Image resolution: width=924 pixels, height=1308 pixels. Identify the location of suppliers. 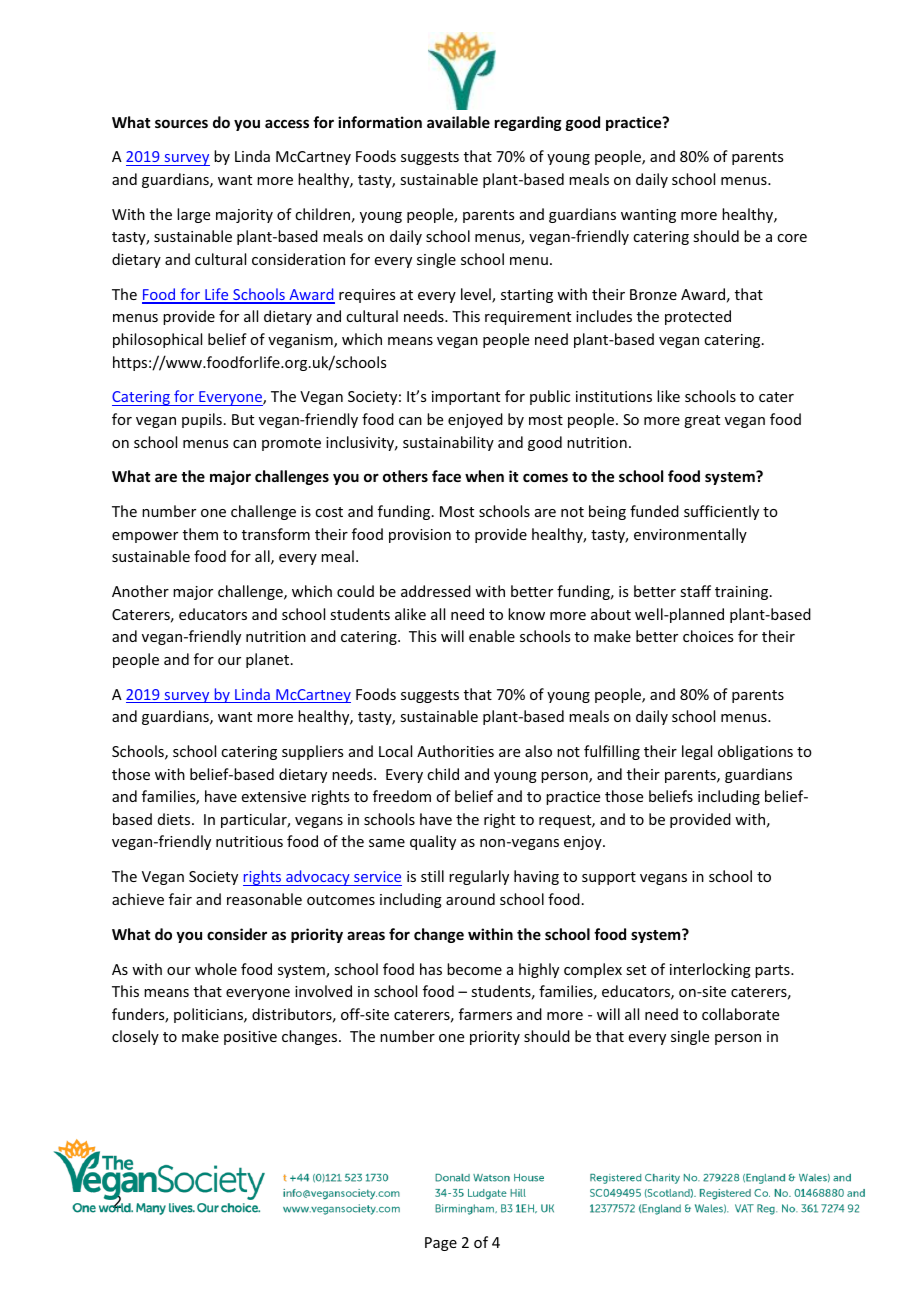
(312, 752).
